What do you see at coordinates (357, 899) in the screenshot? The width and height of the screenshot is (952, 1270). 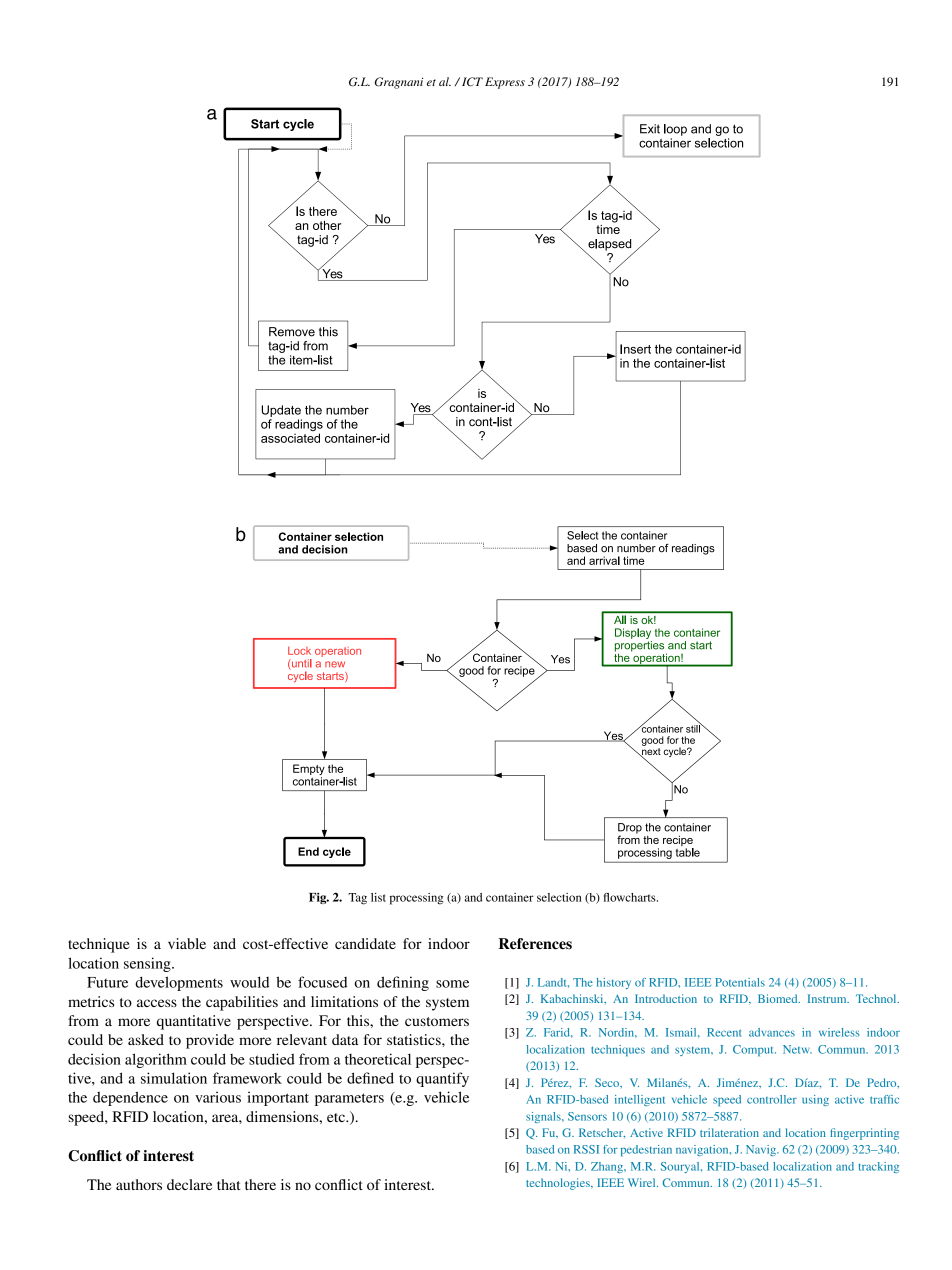 I see `Tag` at bounding box center [357, 899].
